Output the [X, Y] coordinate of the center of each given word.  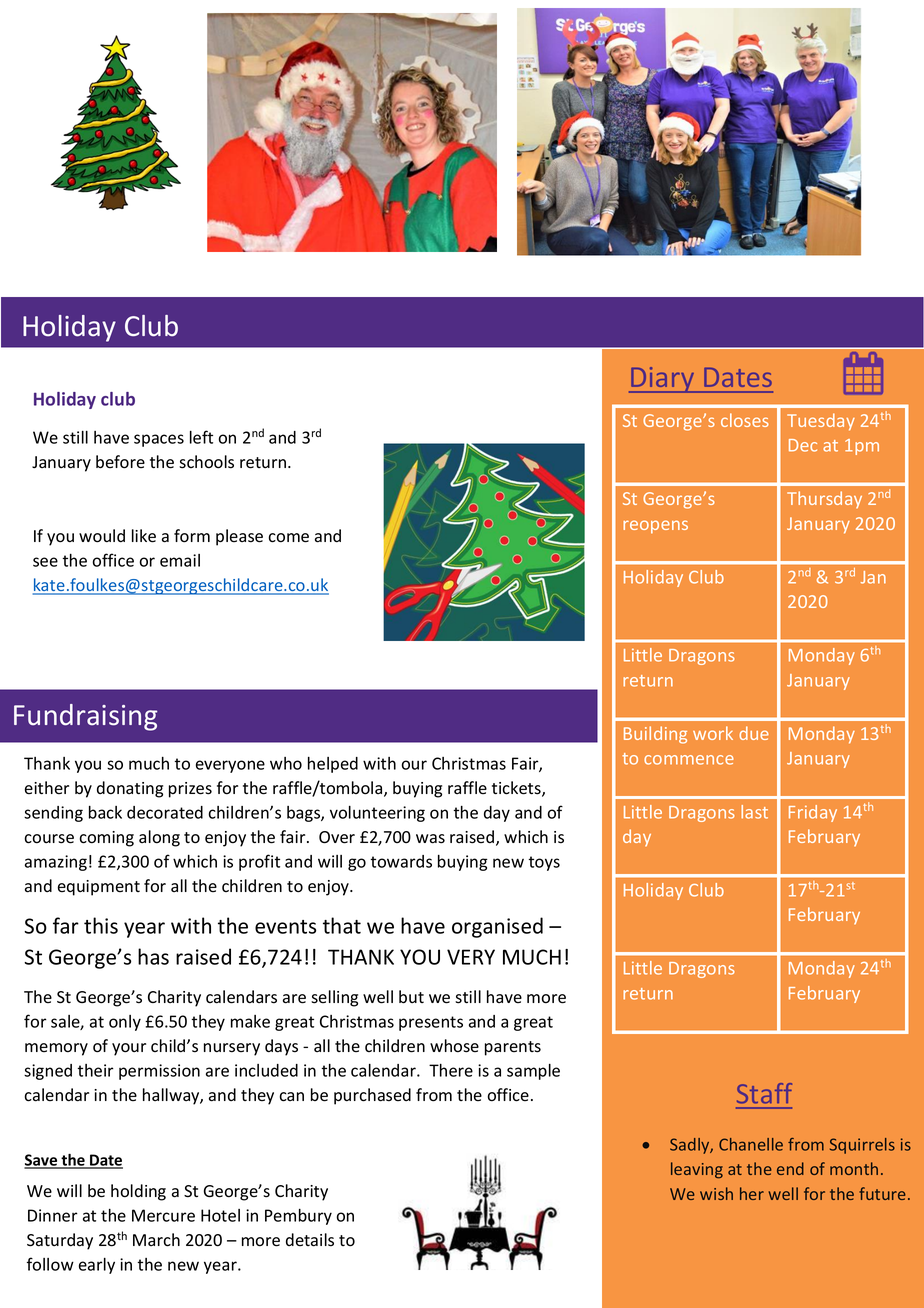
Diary [663, 380]
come [288, 538]
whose [454, 1046]
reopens [655, 527]
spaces [159, 440]
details [310, 1240]
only [125, 1023]
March [156, 1240]
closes [745, 420]
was [430, 839]
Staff [764, 1093]
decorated [165, 812]
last [754, 812]
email [180, 560]
